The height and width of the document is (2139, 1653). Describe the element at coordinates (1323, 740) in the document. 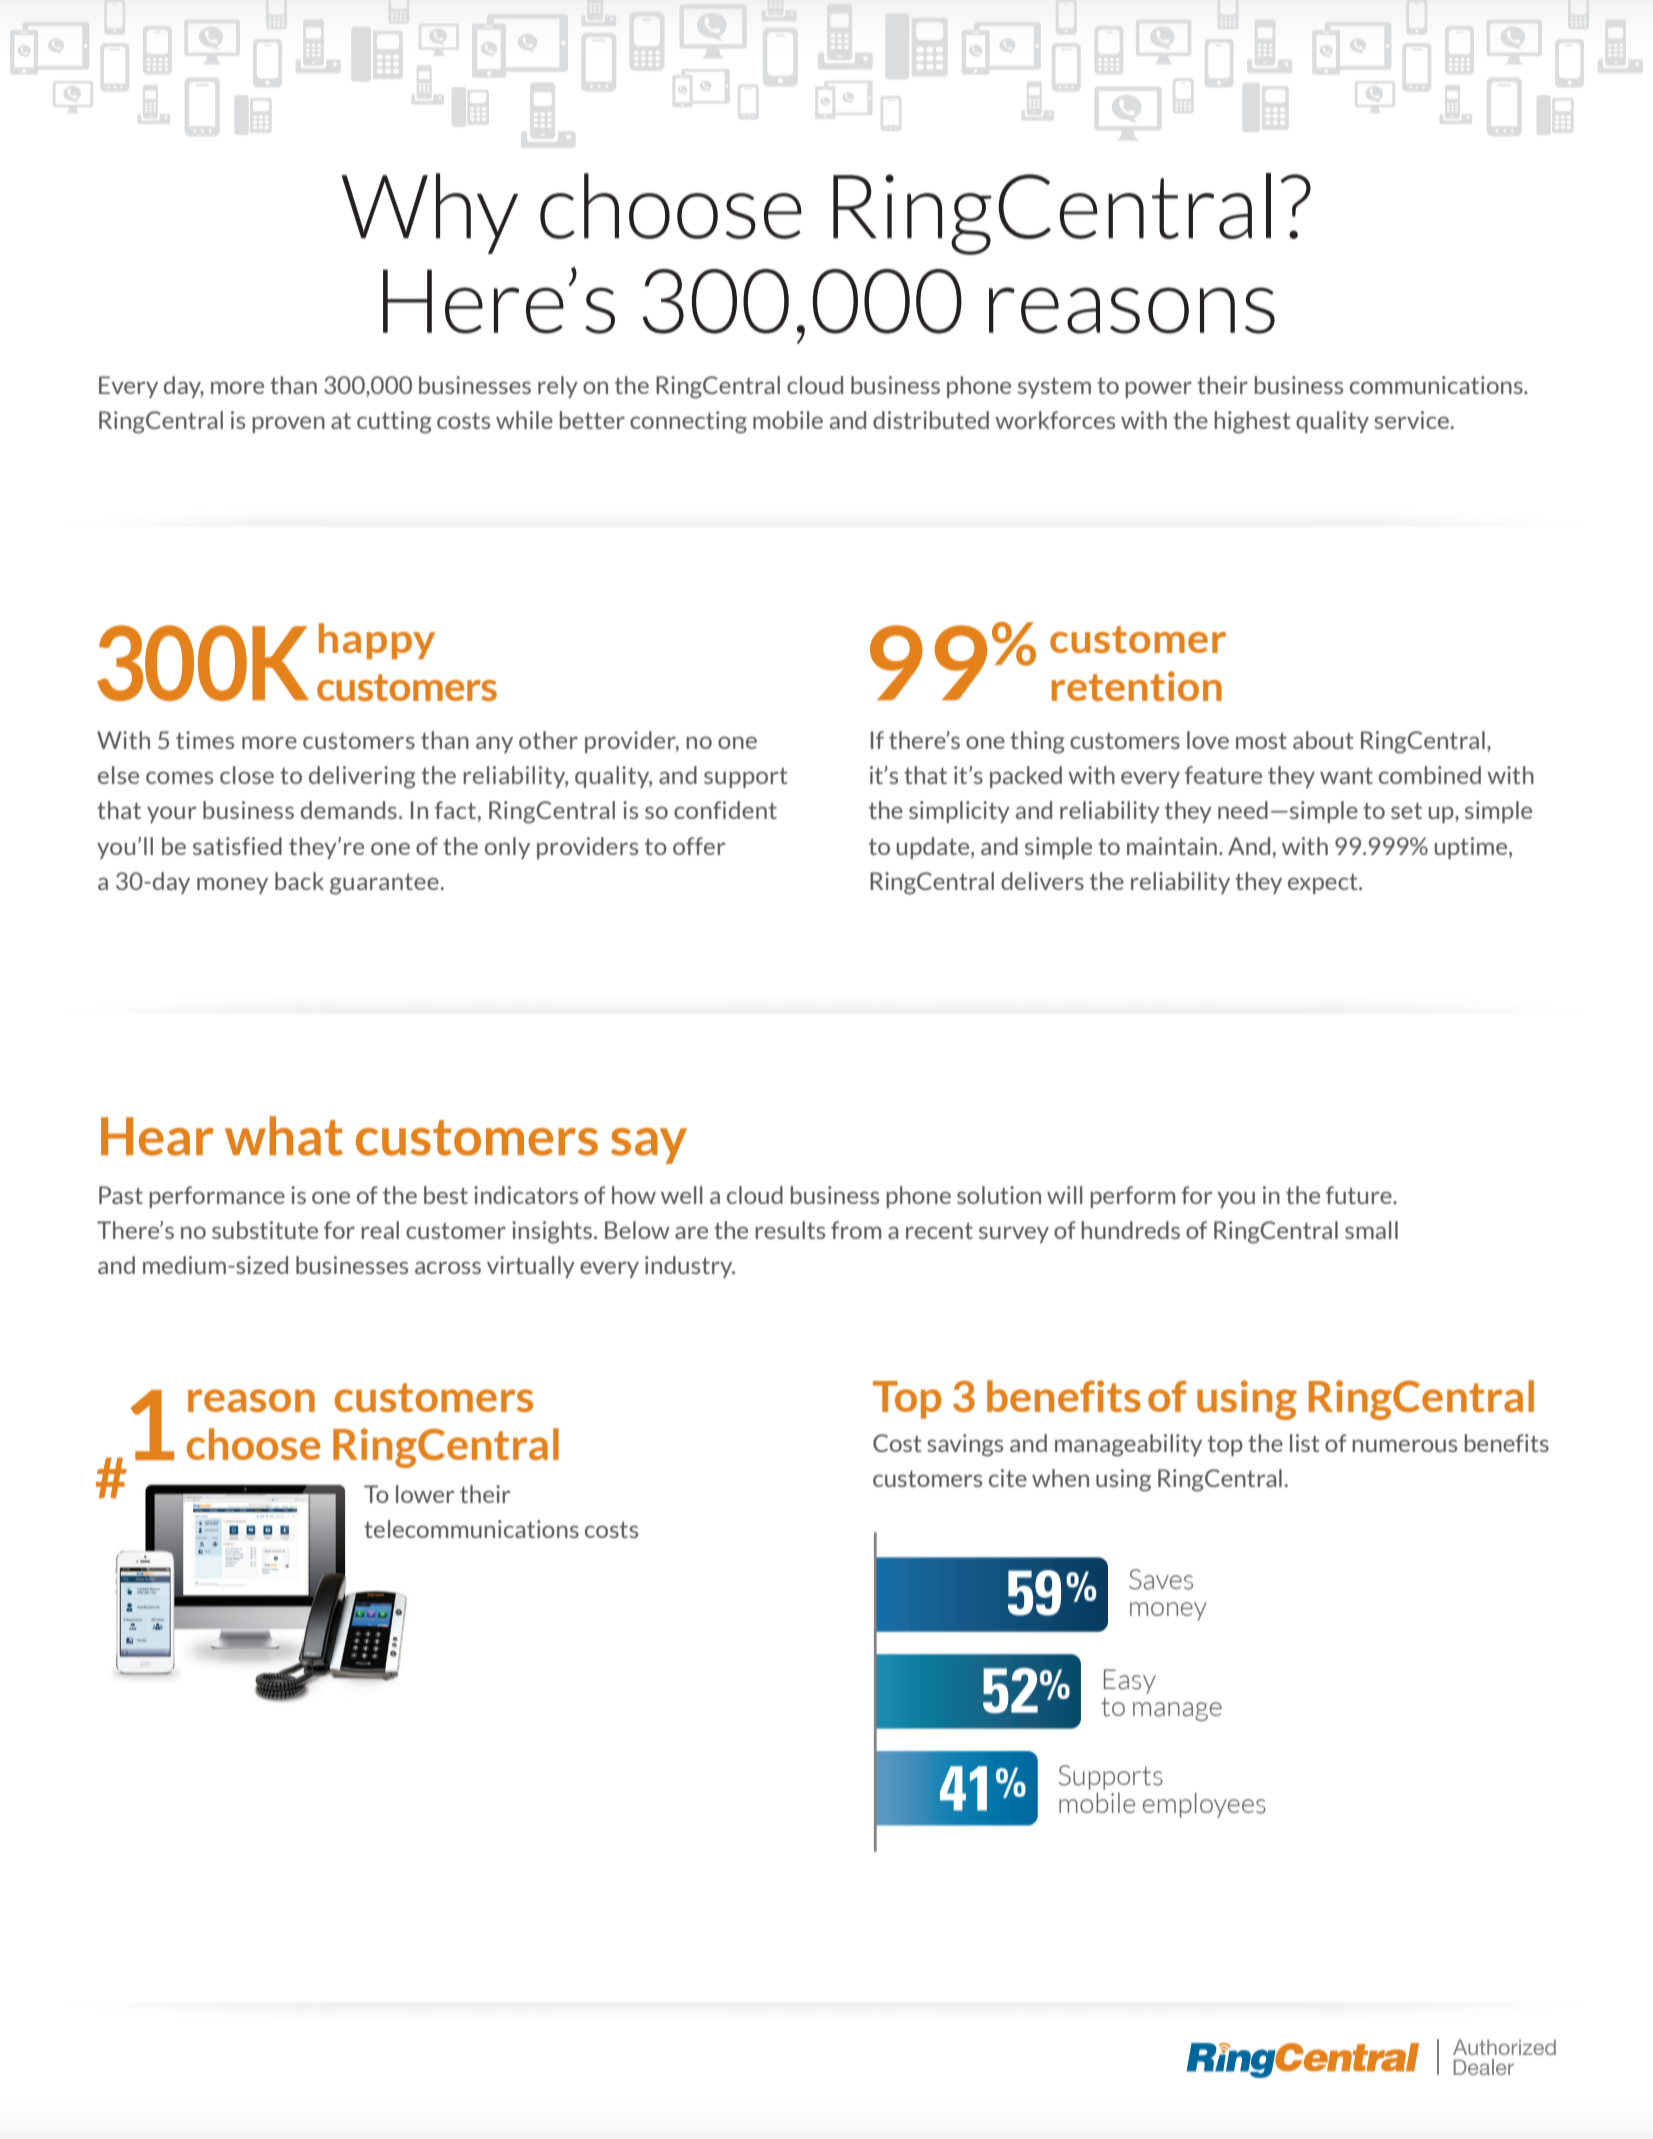

I see `about` at that location.
